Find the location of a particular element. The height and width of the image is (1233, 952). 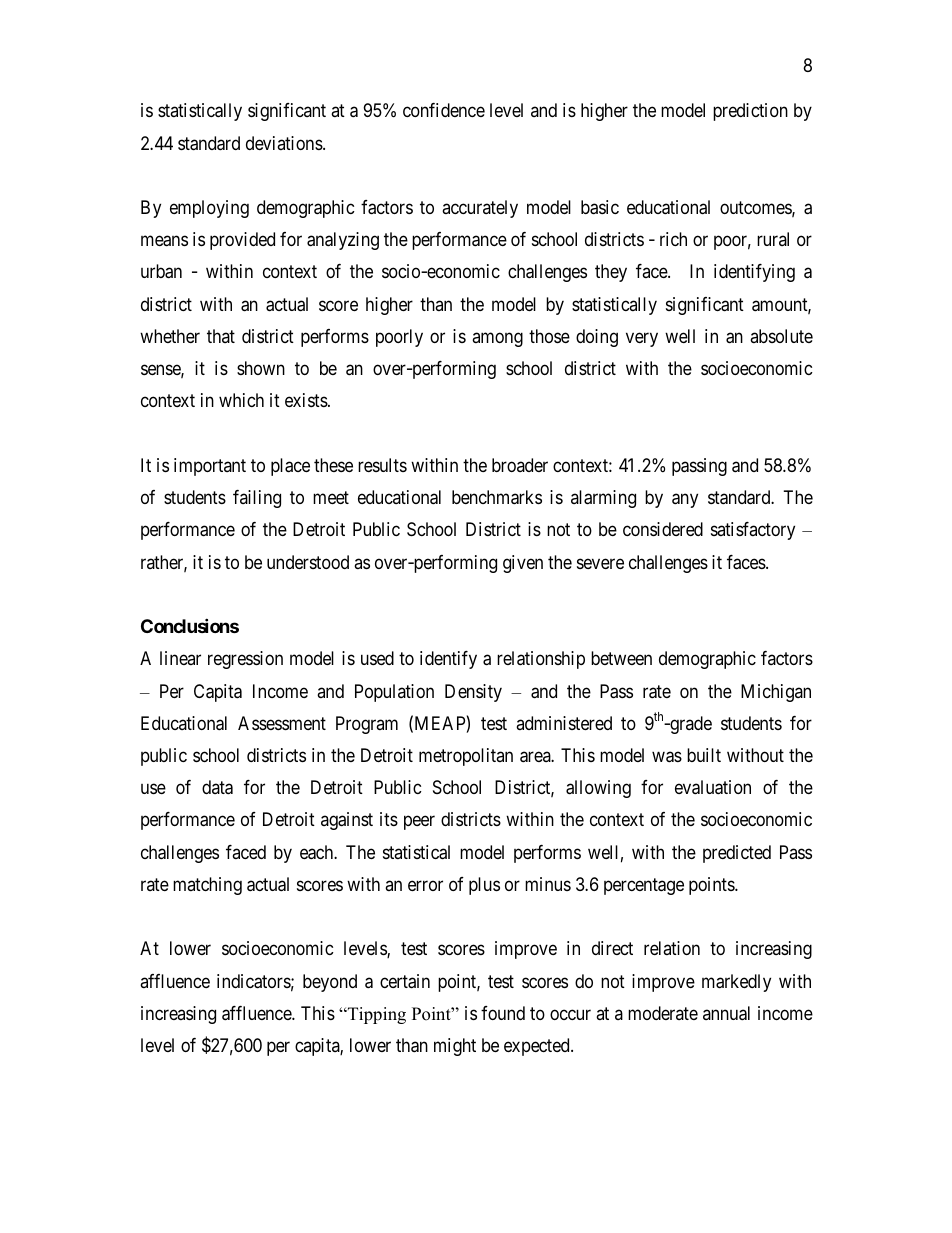

deviations is located at coordinates (284, 143).
